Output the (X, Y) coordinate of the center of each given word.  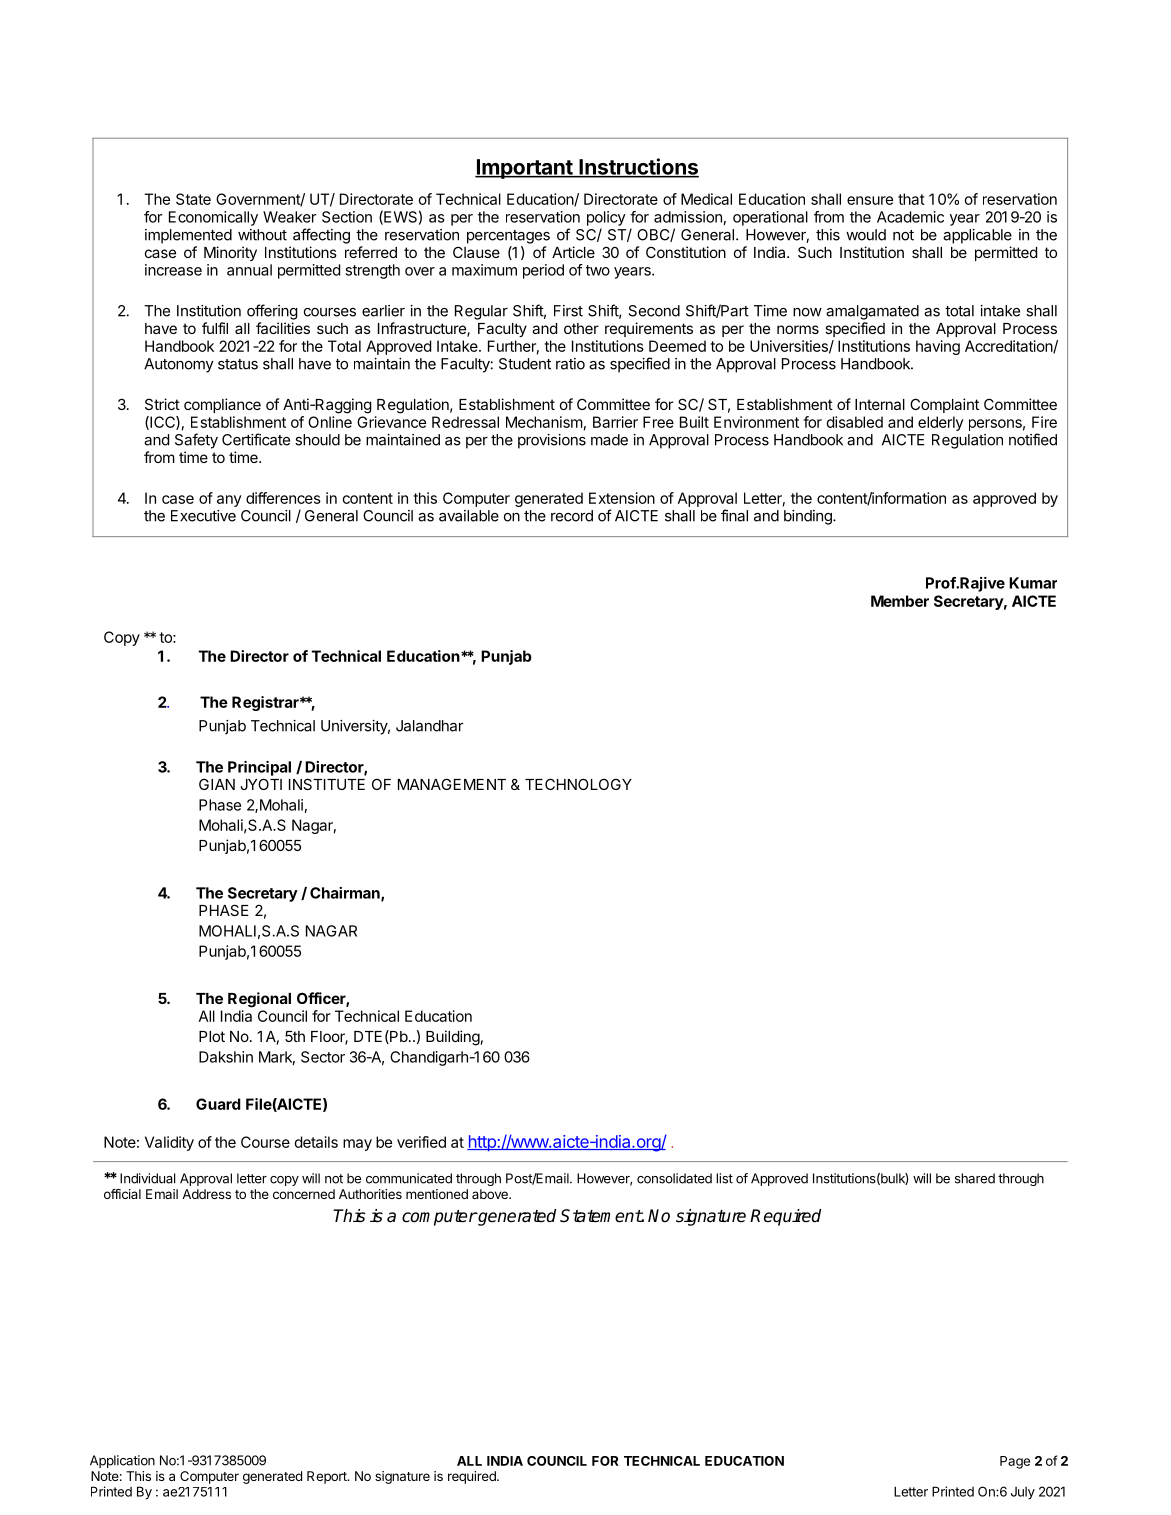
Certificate (256, 439)
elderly (941, 423)
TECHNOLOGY (578, 784)
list (724, 1178)
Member (900, 601)
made (609, 440)
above (491, 1194)
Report (328, 1477)
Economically (213, 218)
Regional (259, 1000)
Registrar (266, 703)
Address (206, 1194)
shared (975, 1178)
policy (606, 218)
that (911, 199)
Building (453, 1038)
